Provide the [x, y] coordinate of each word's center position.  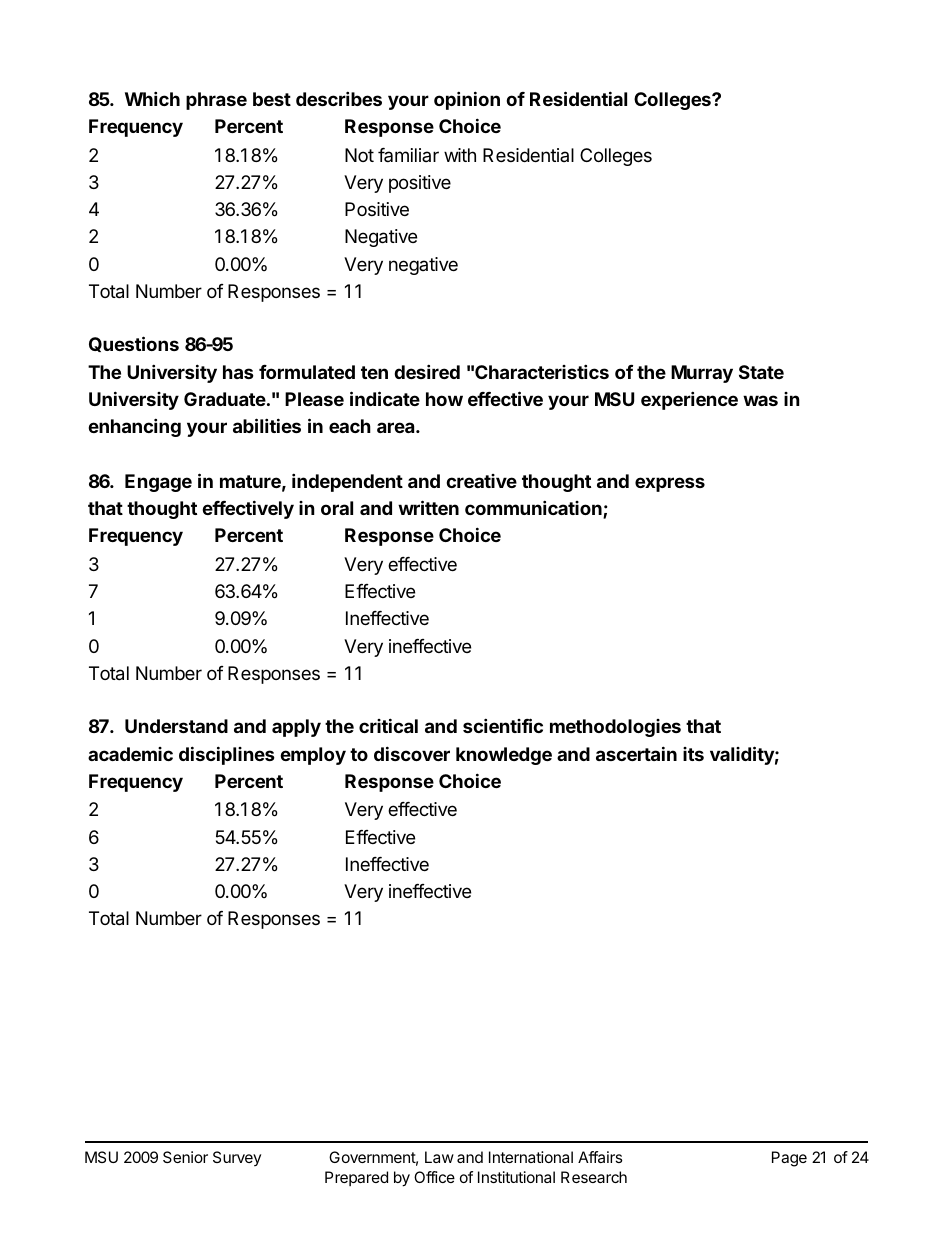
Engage [158, 483]
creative [481, 481]
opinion [467, 100]
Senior [185, 1157]
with [460, 155]
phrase [216, 101]
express [670, 484]
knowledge [504, 756]
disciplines [227, 755]
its [693, 754]
